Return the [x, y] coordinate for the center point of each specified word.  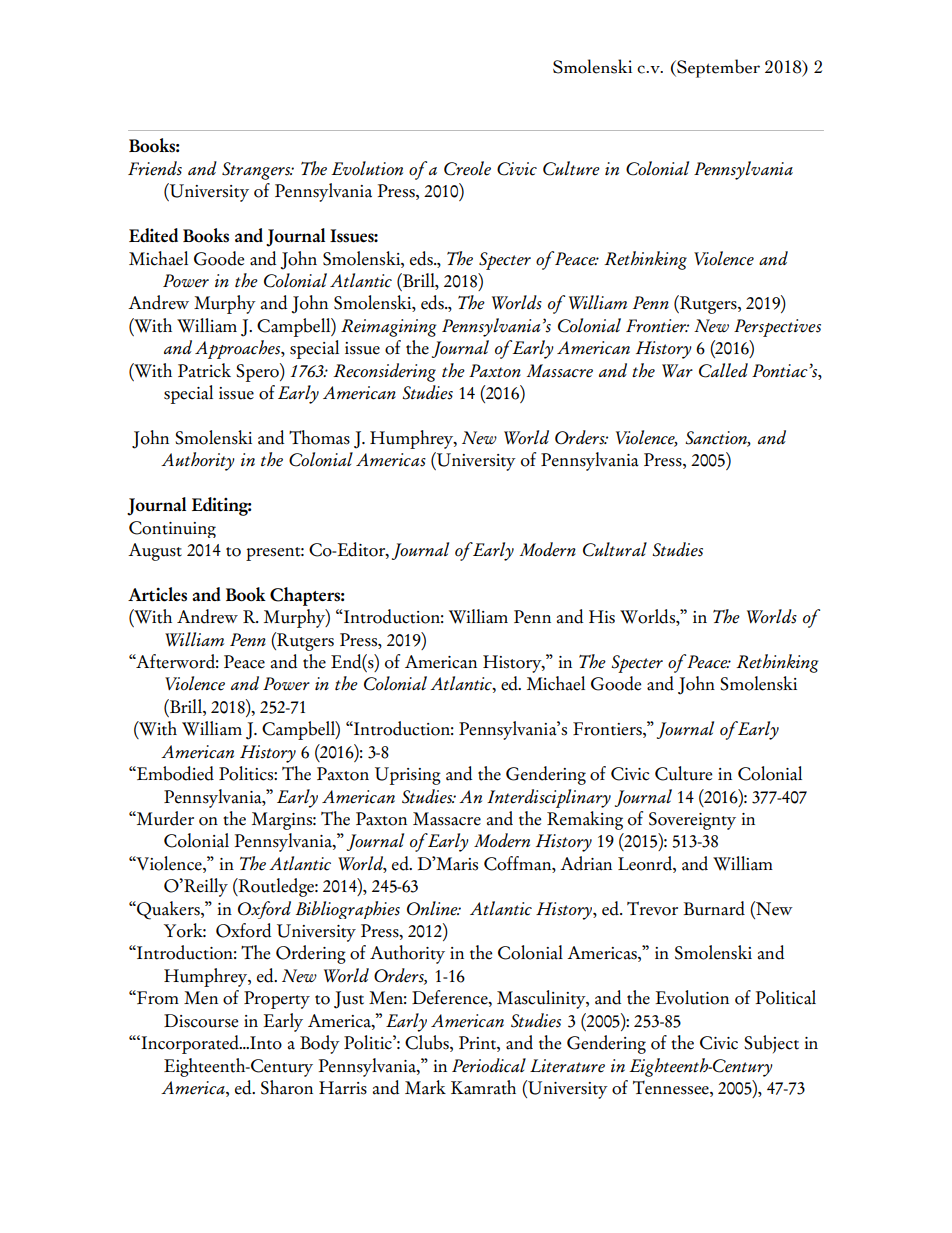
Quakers [168, 910]
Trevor [652, 908]
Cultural [615, 549]
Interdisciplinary [549, 798]
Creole [467, 168]
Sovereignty [692, 821]
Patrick [204, 370]
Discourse [201, 1021]
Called [723, 370]
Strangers [257, 171]
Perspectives [777, 328]
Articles [157, 594]
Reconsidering [384, 372]
